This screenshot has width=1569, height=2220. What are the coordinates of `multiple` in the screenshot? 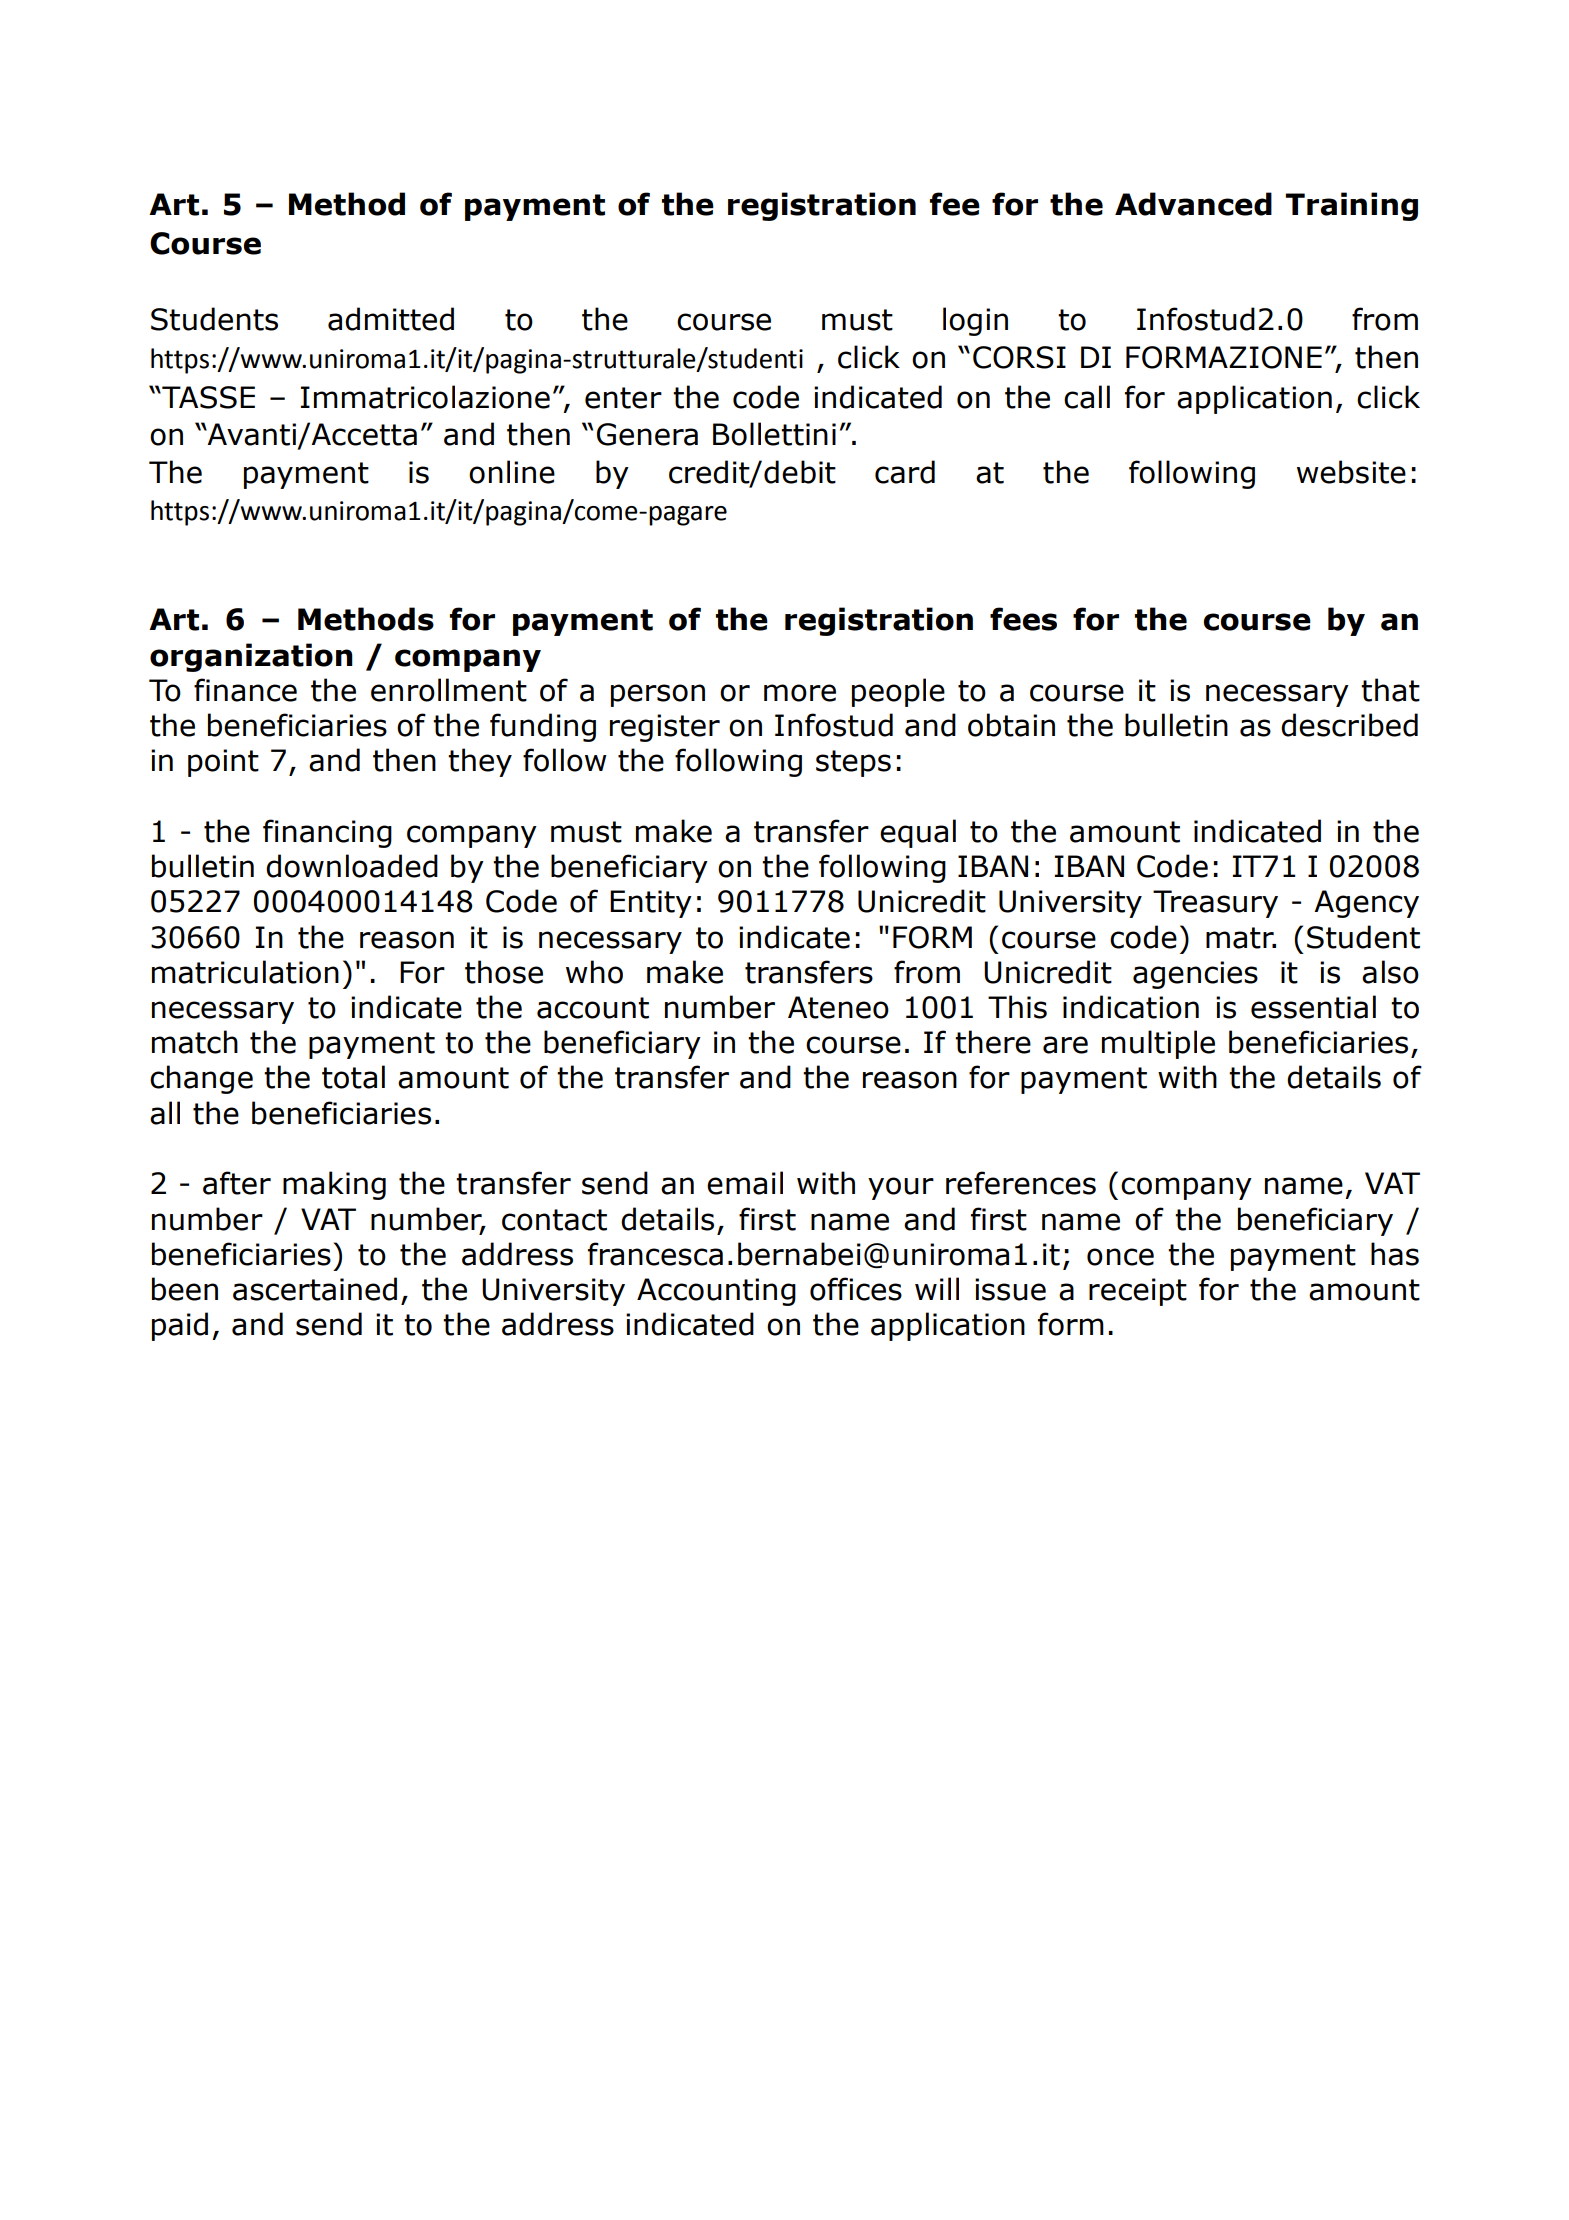 It's located at (1158, 1044).
